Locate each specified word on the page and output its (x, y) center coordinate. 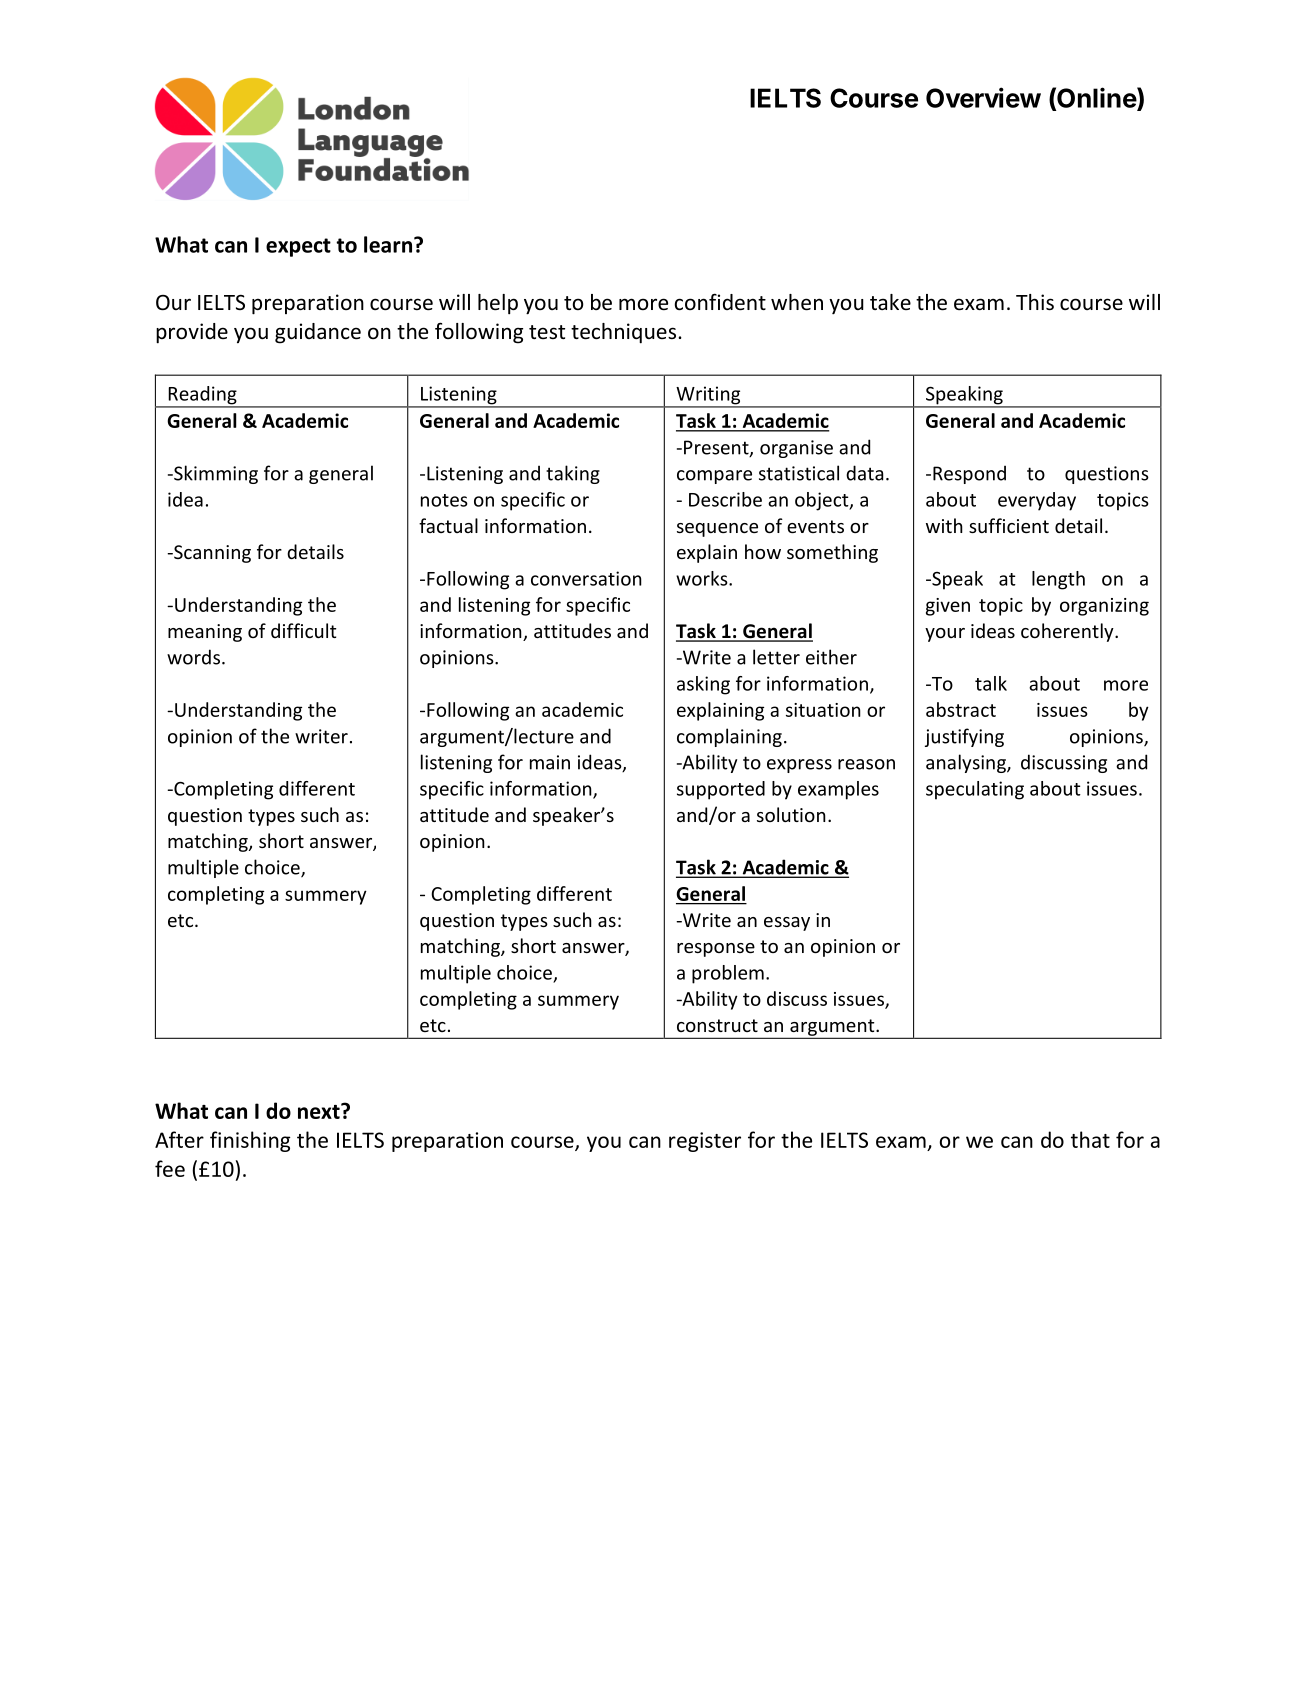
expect (298, 247)
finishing (250, 1141)
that (1090, 1139)
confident (720, 302)
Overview (983, 97)
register (705, 1142)
